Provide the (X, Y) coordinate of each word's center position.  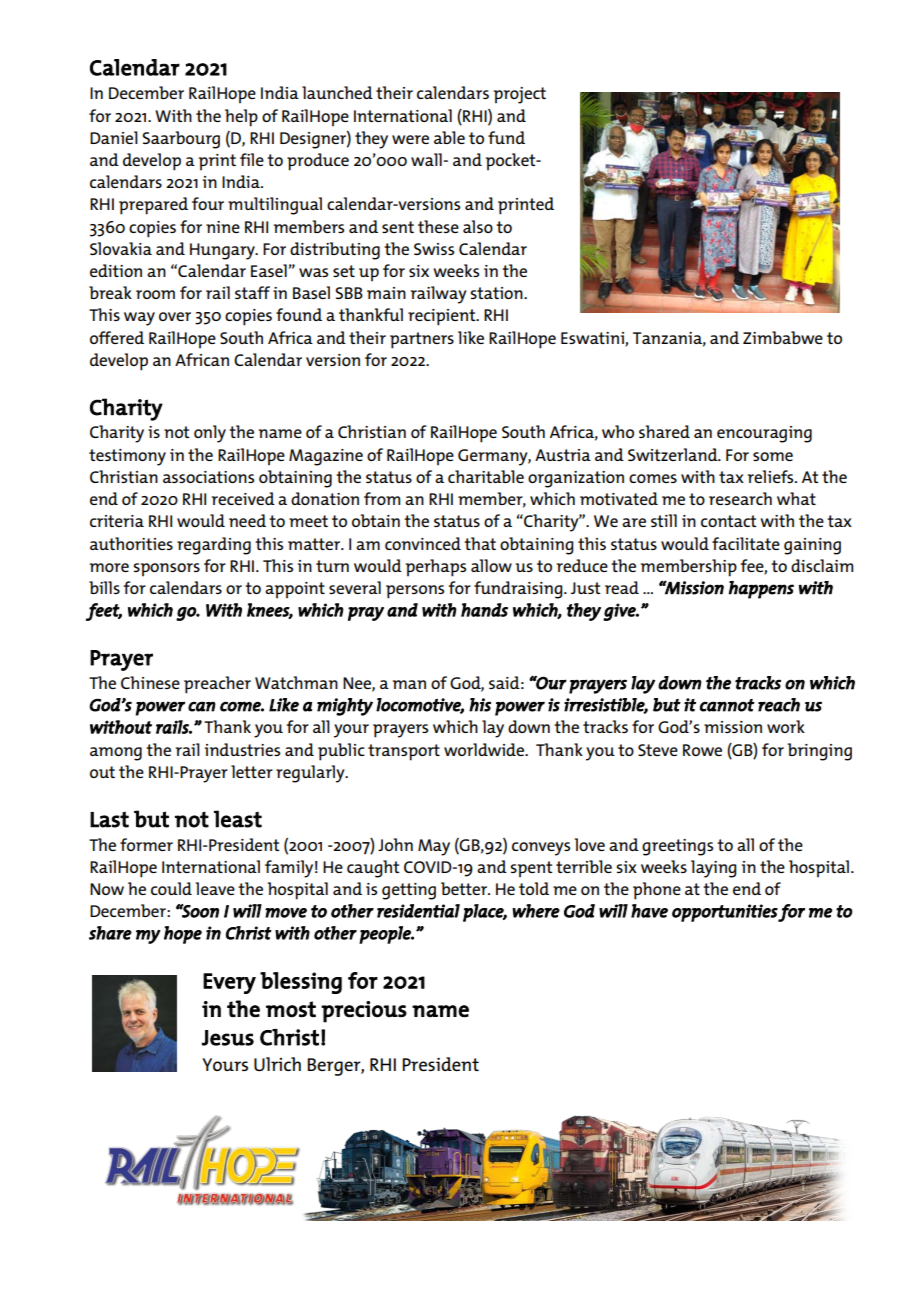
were (410, 139)
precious (364, 1012)
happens (761, 590)
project (520, 95)
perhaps (436, 568)
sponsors (166, 570)
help (241, 118)
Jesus (228, 1038)
